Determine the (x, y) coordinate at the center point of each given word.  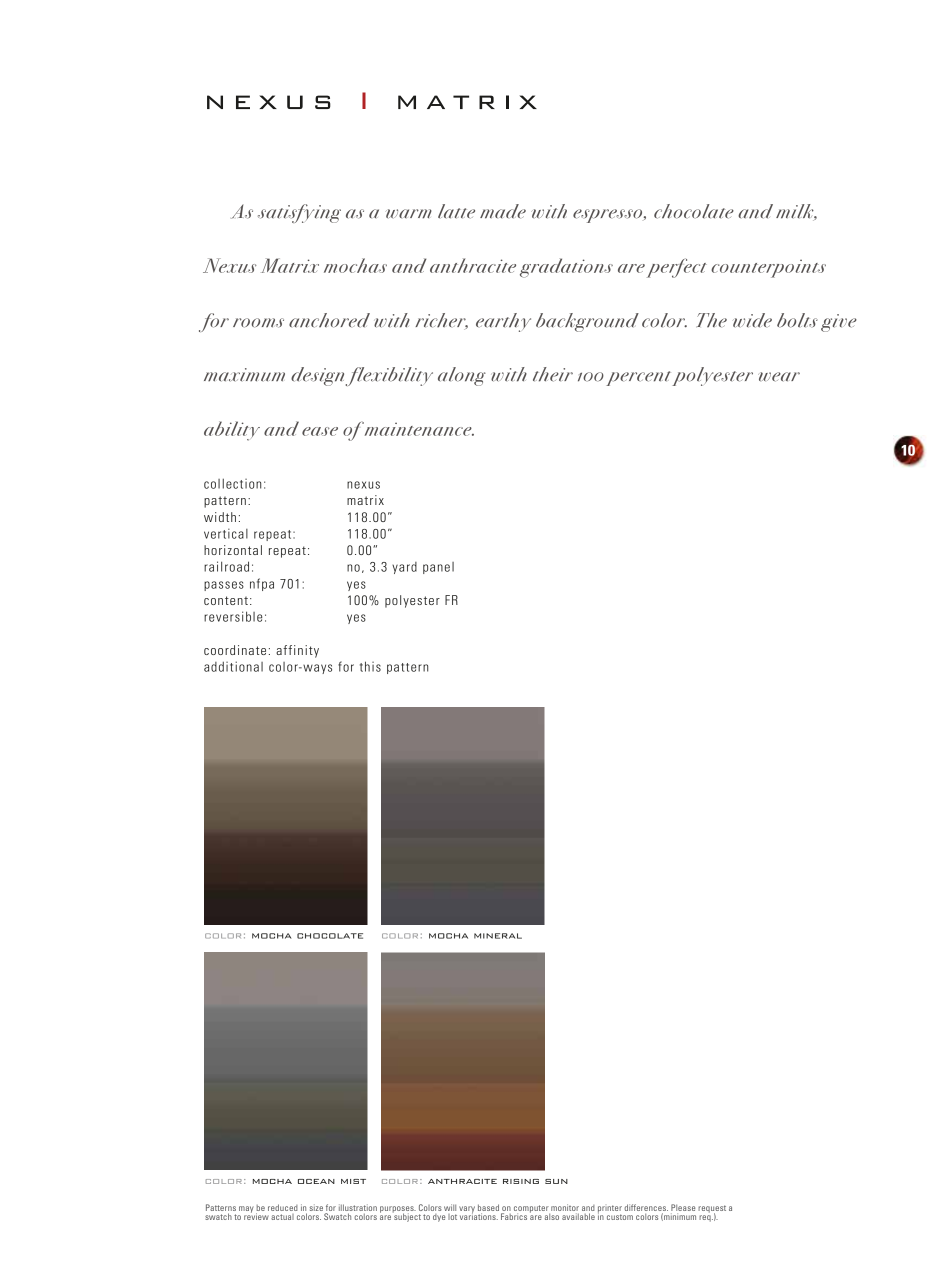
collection (232, 483)
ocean (316, 1181)
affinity (297, 651)
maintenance (418, 429)
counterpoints (768, 269)
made (503, 211)
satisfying (299, 213)
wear (779, 377)
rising (521, 1181)
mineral (498, 936)
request (712, 1210)
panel (438, 568)
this (370, 666)
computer (532, 1210)
